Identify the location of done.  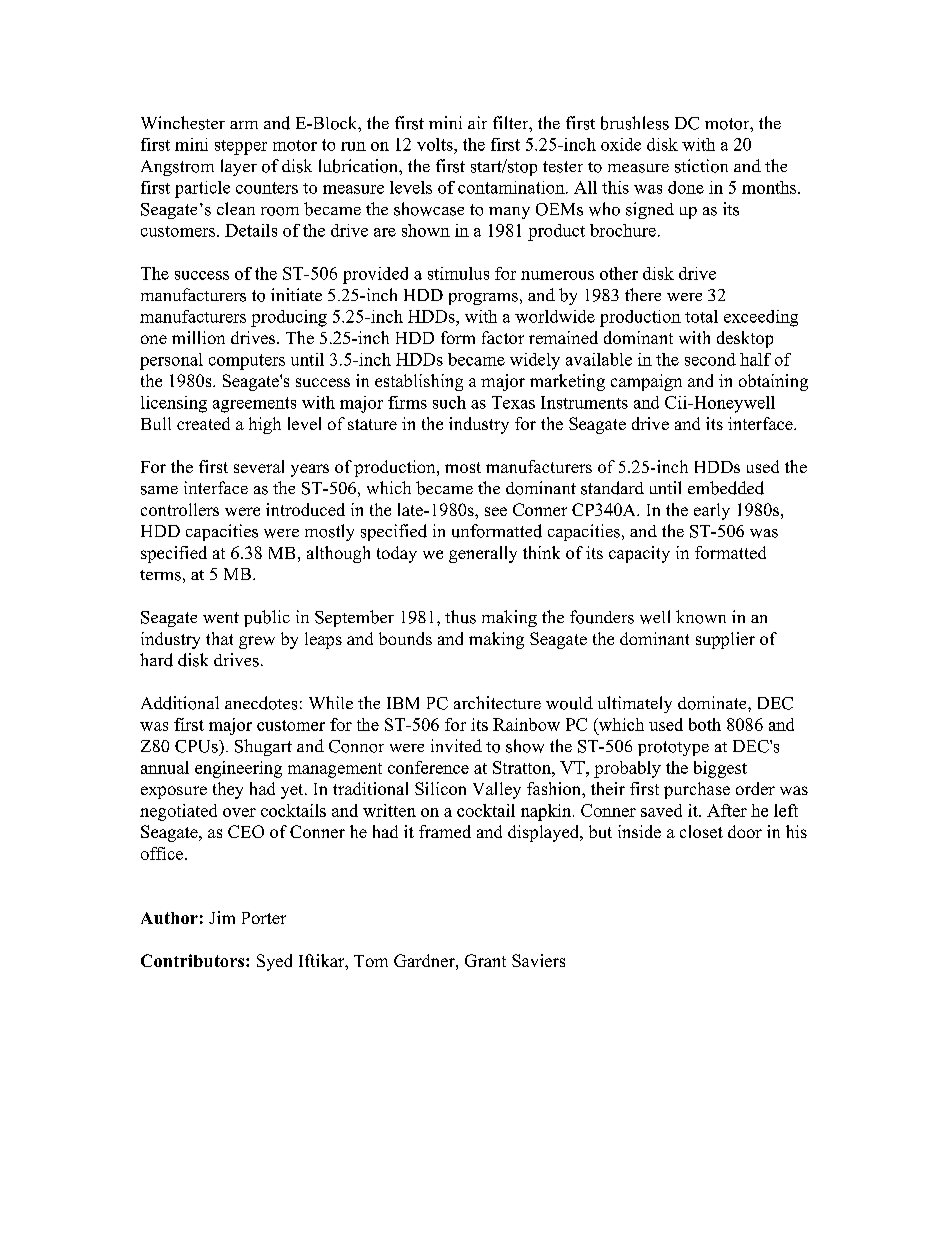
(686, 187).
